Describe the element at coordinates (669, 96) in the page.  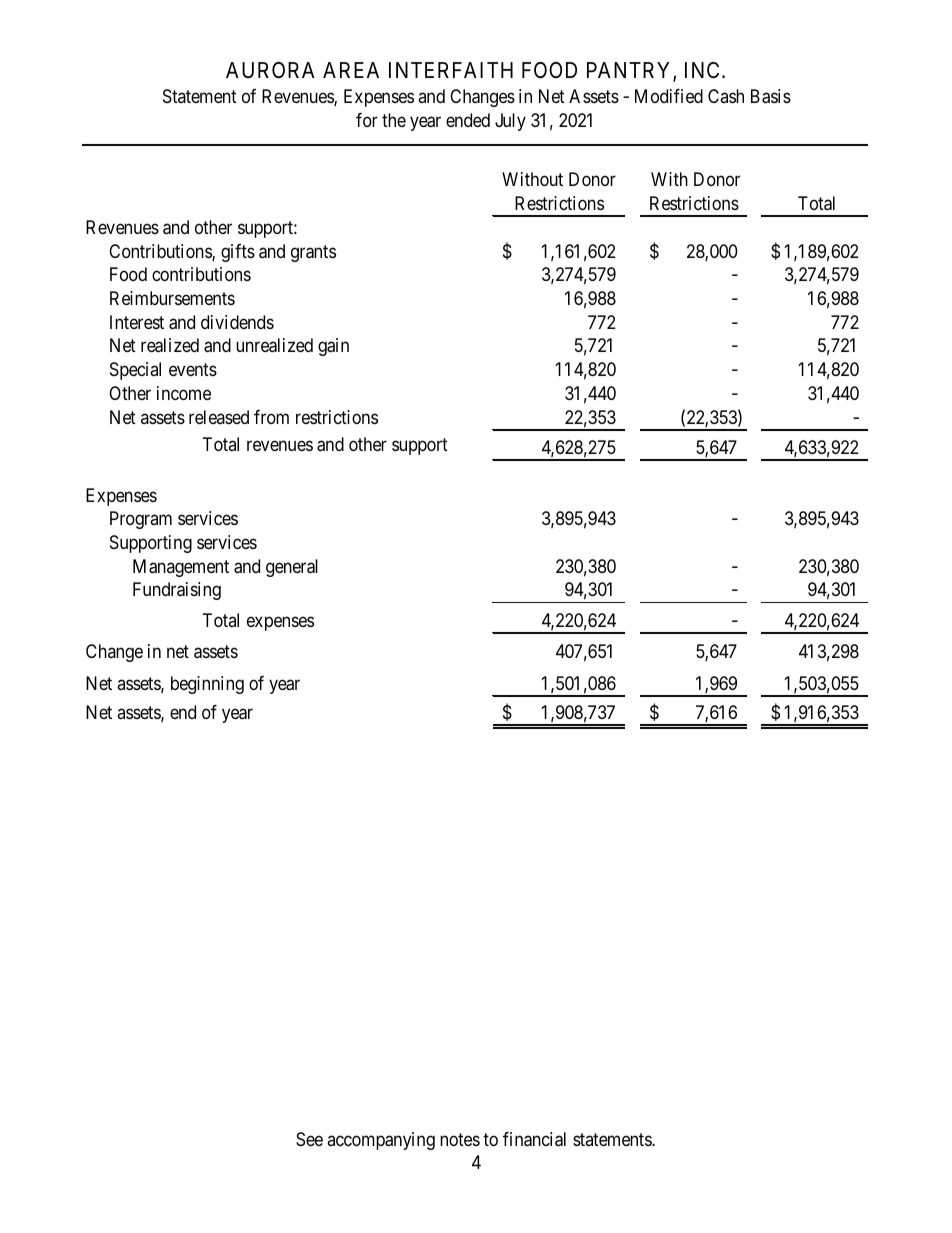
I see `Modified` at that location.
